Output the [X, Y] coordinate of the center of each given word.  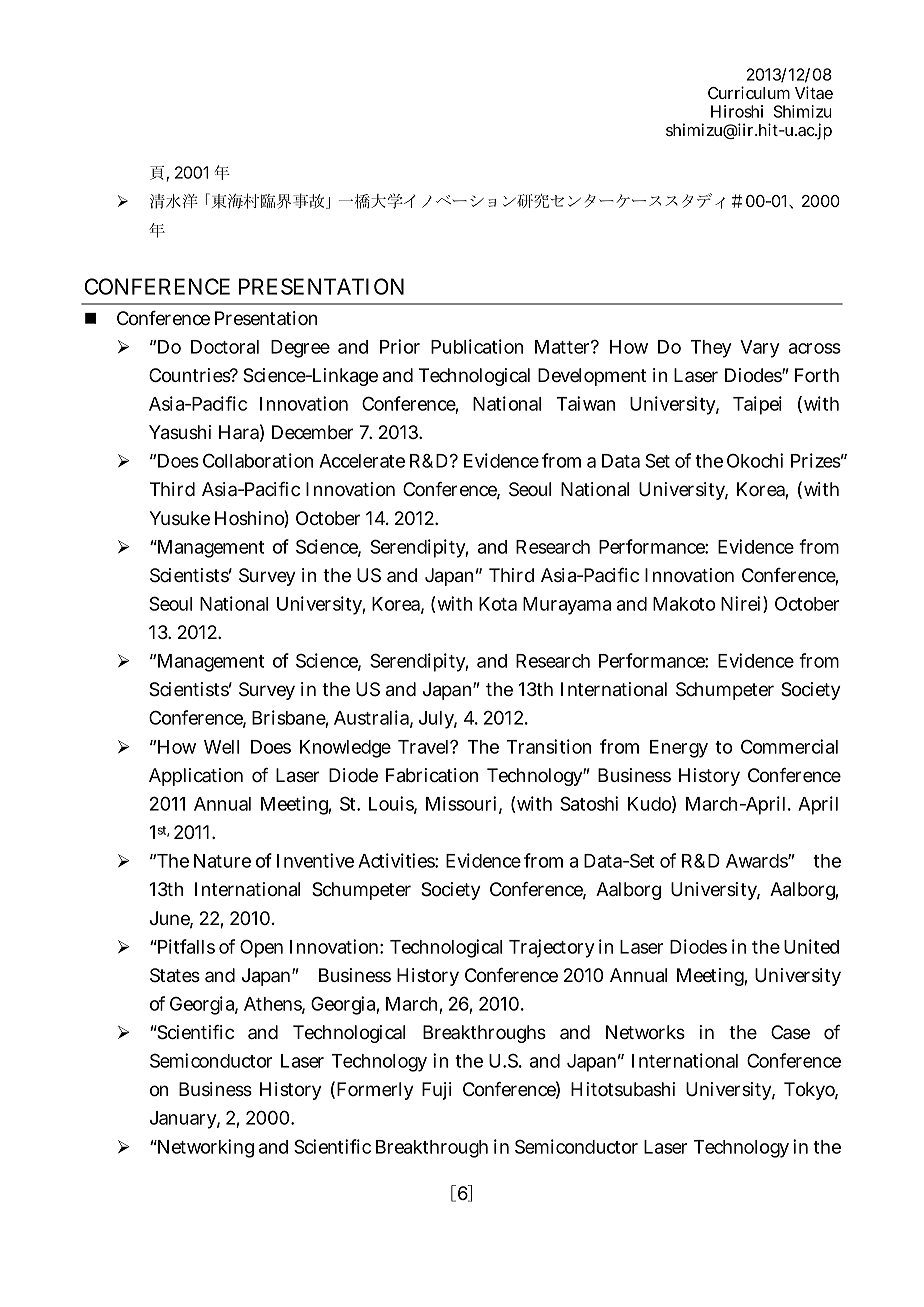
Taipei [757, 405]
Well [221, 747]
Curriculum [749, 92]
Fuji [437, 1091]
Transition [549, 746]
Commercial [789, 746]
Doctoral [225, 347]
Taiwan [586, 403]
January [185, 1120]
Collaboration [258, 460]
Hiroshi [737, 111]
